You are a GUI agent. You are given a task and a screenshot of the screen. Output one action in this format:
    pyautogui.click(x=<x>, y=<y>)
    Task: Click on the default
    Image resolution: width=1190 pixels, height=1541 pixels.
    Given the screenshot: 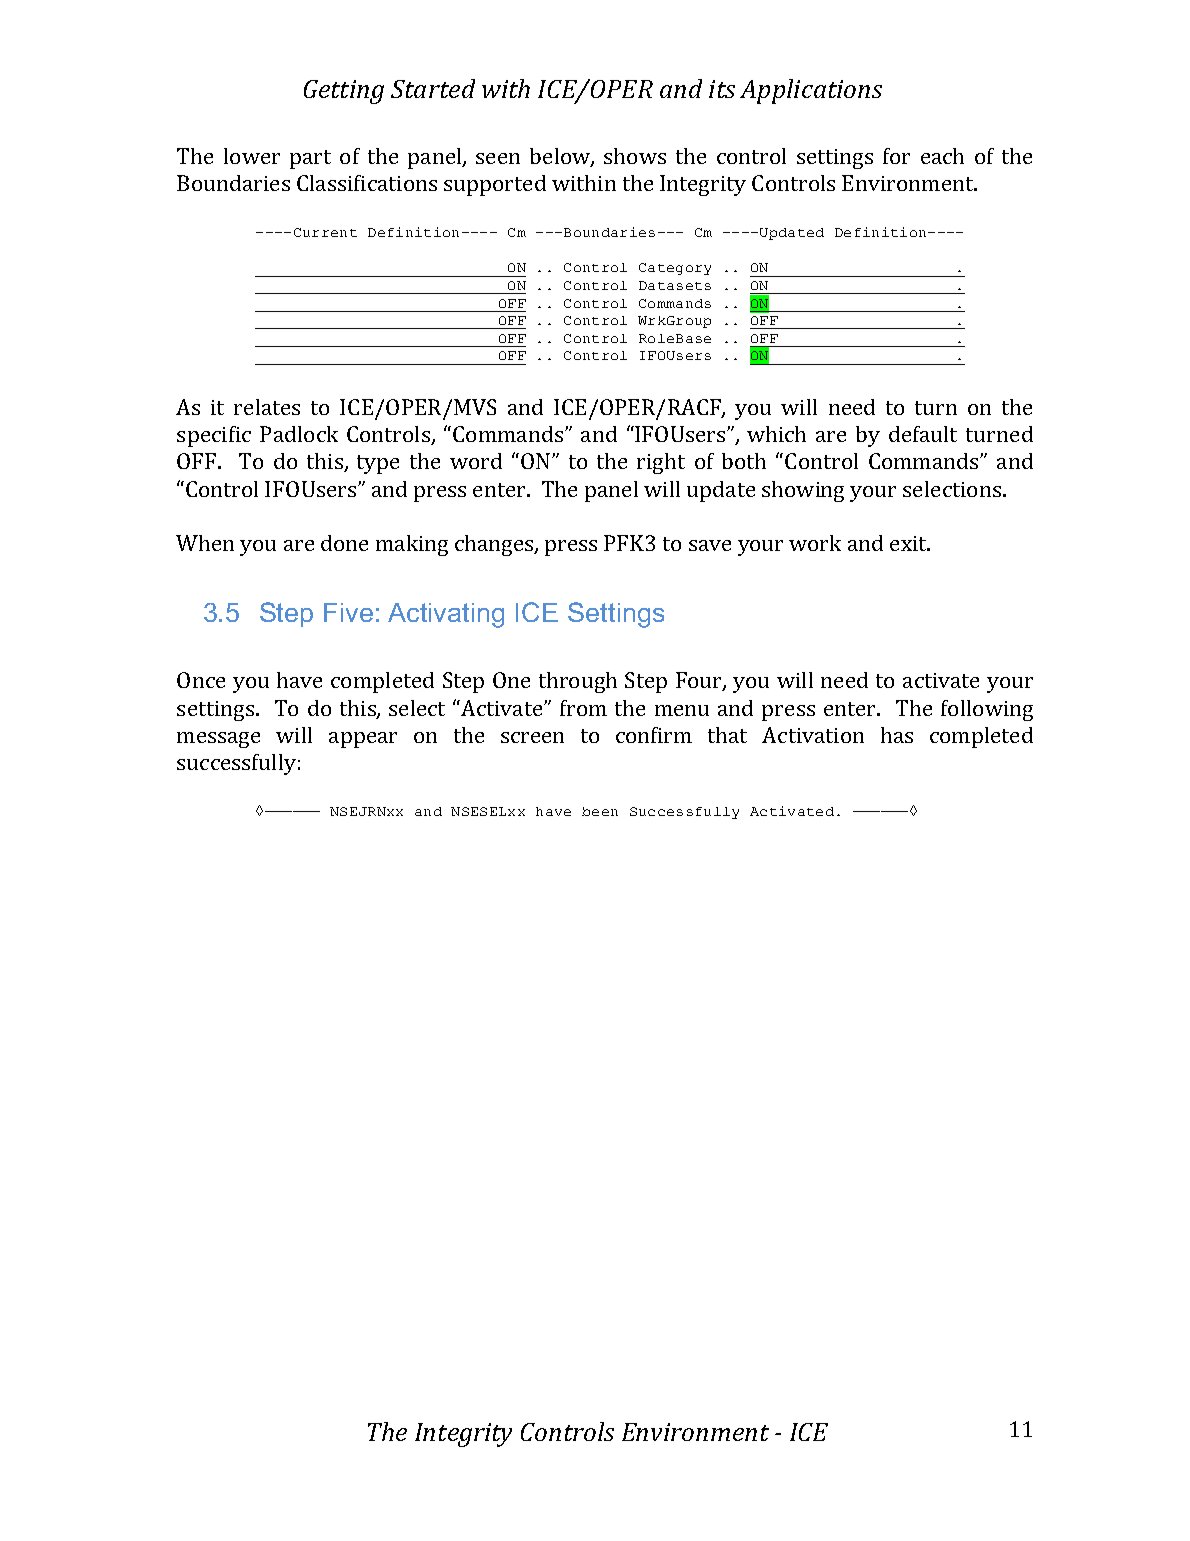 What is the action you would take?
    pyautogui.click(x=923, y=434)
